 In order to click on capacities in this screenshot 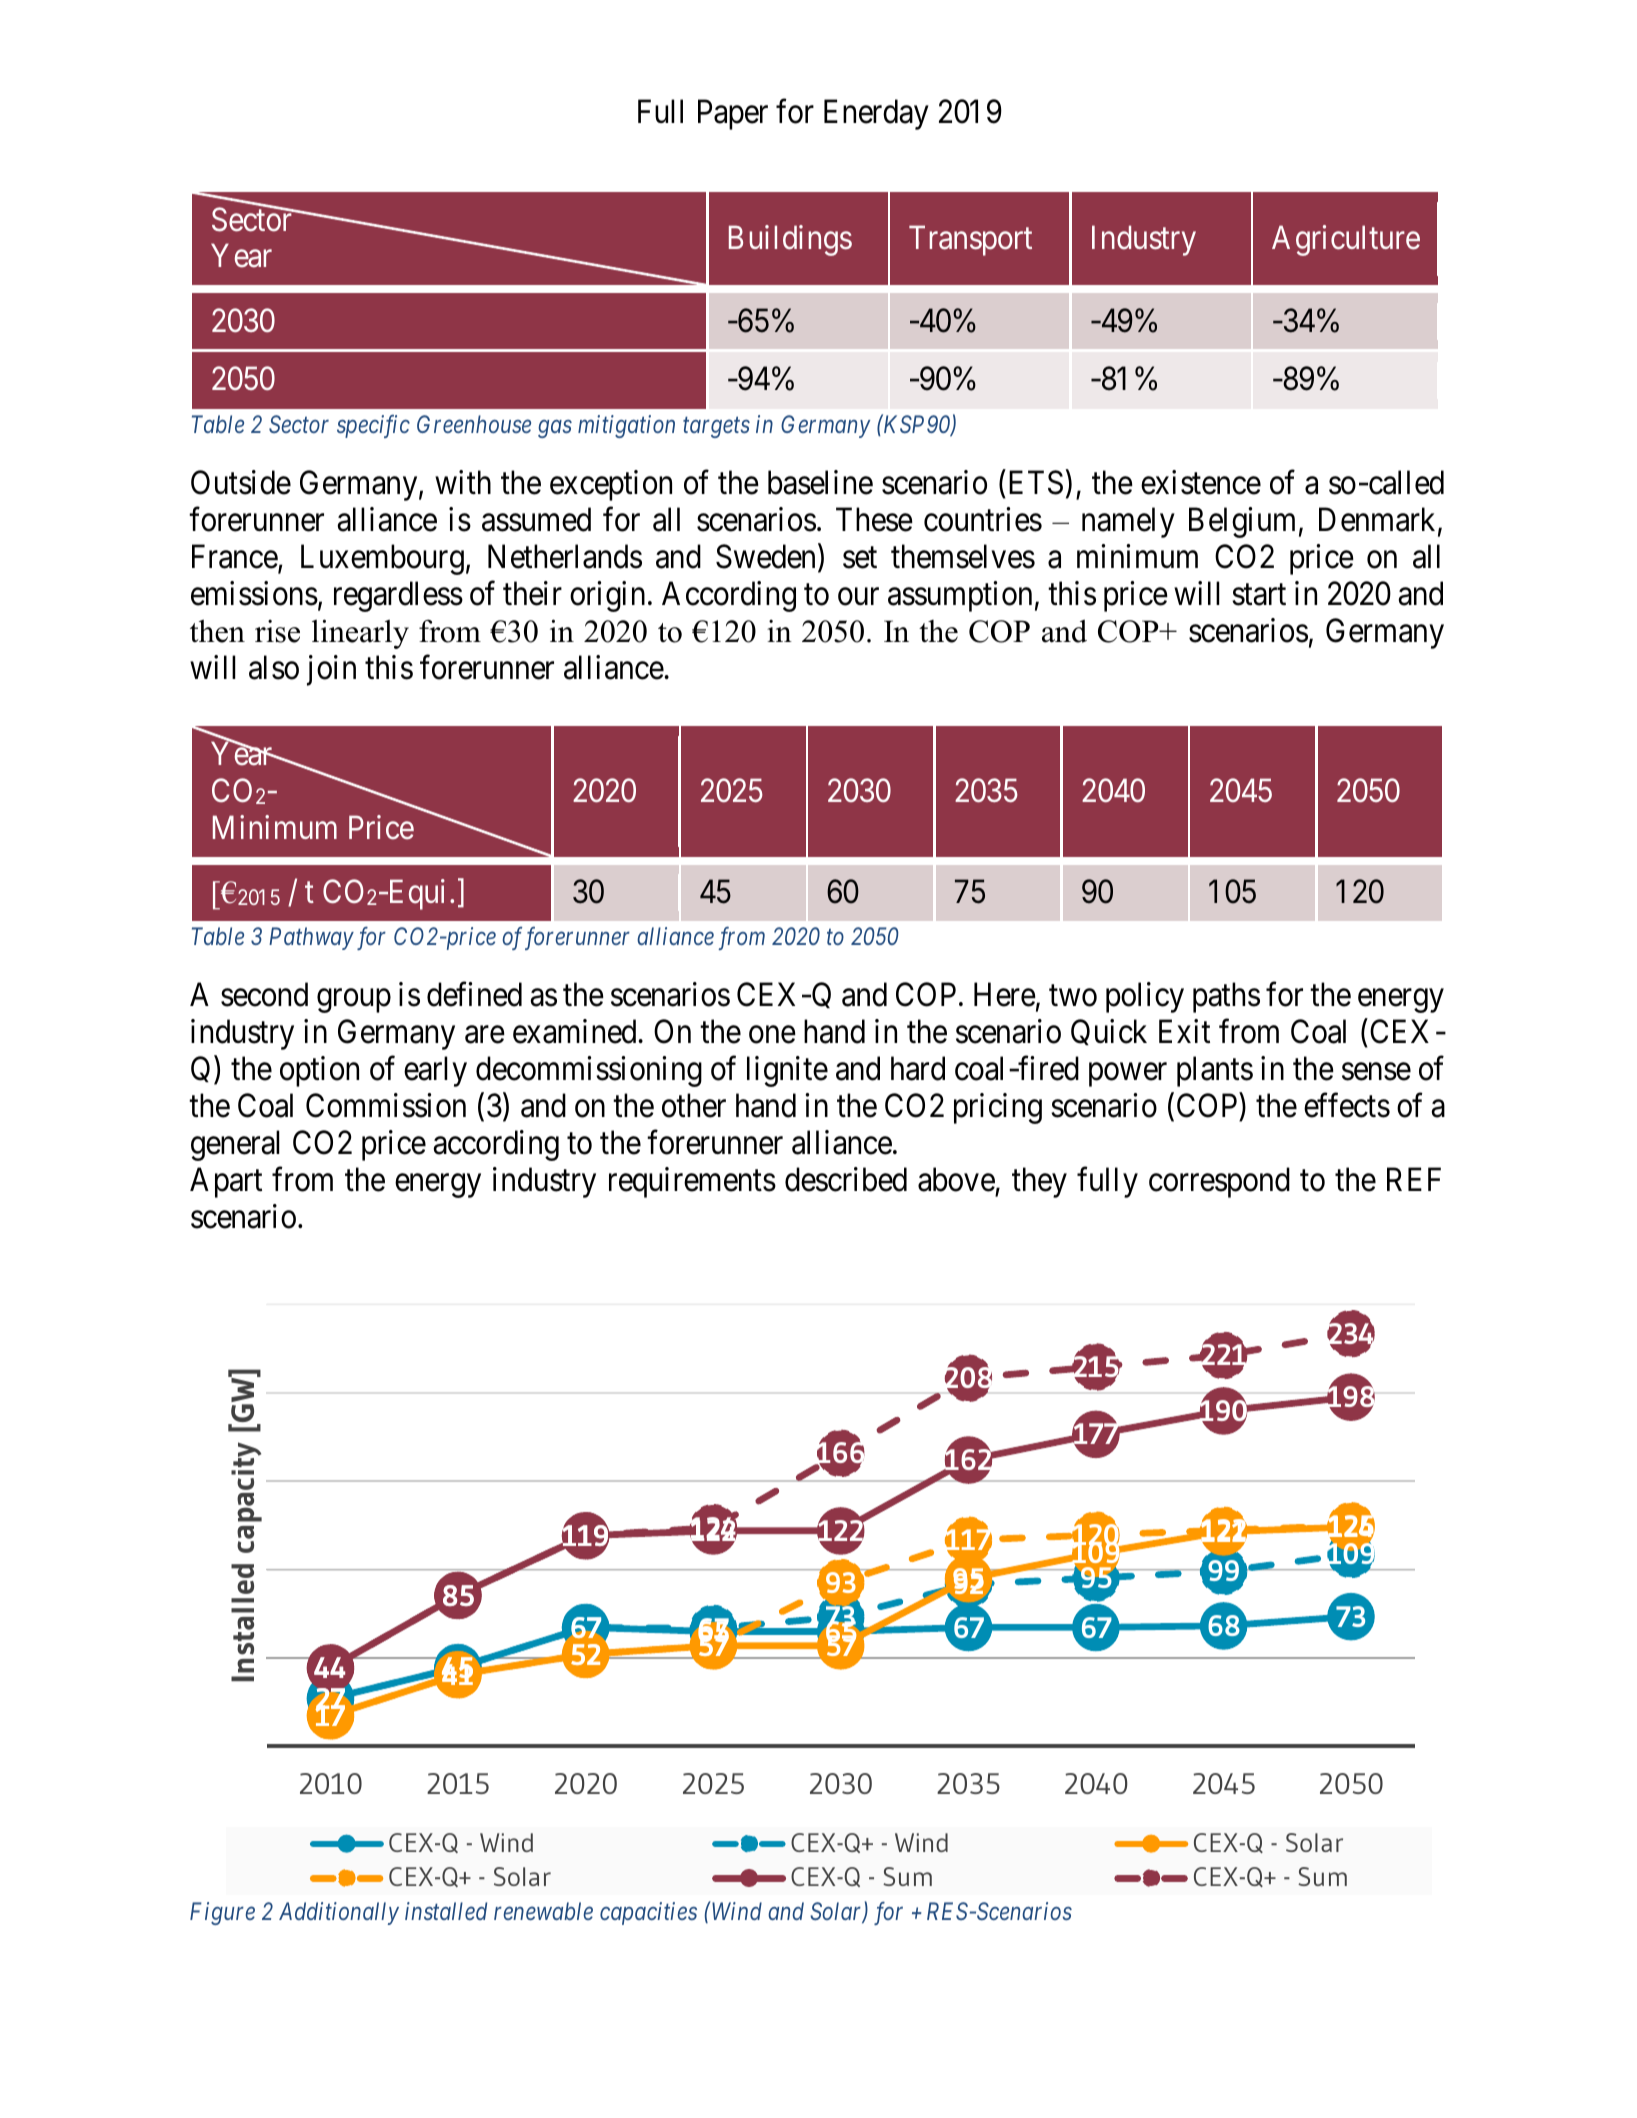, I will do `click(648, 1913)`.
